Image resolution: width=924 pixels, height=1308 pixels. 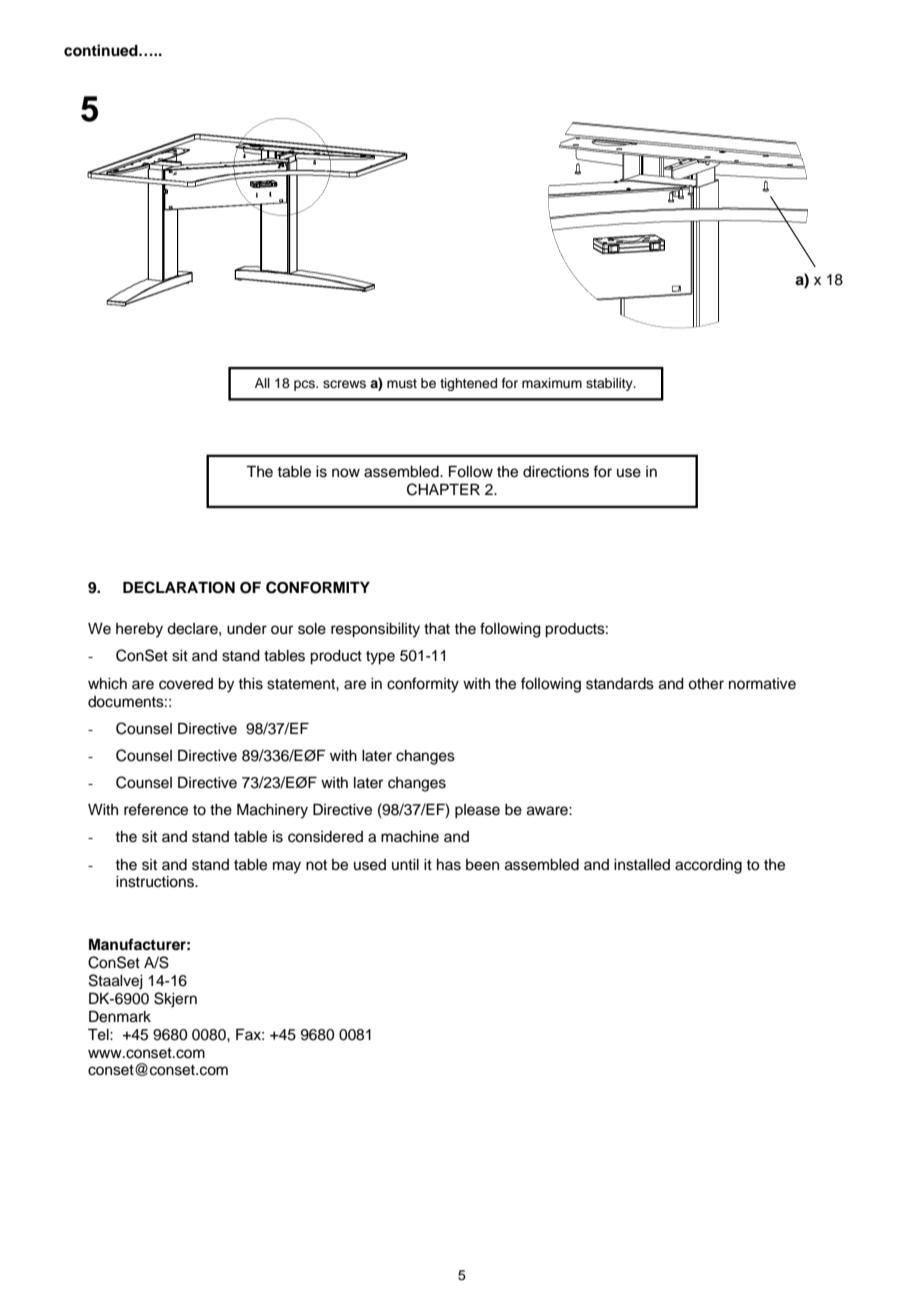 What do you see at coordinates (708, 866) in the screenshot?
I see `according` at bounding box center [708, 866].
